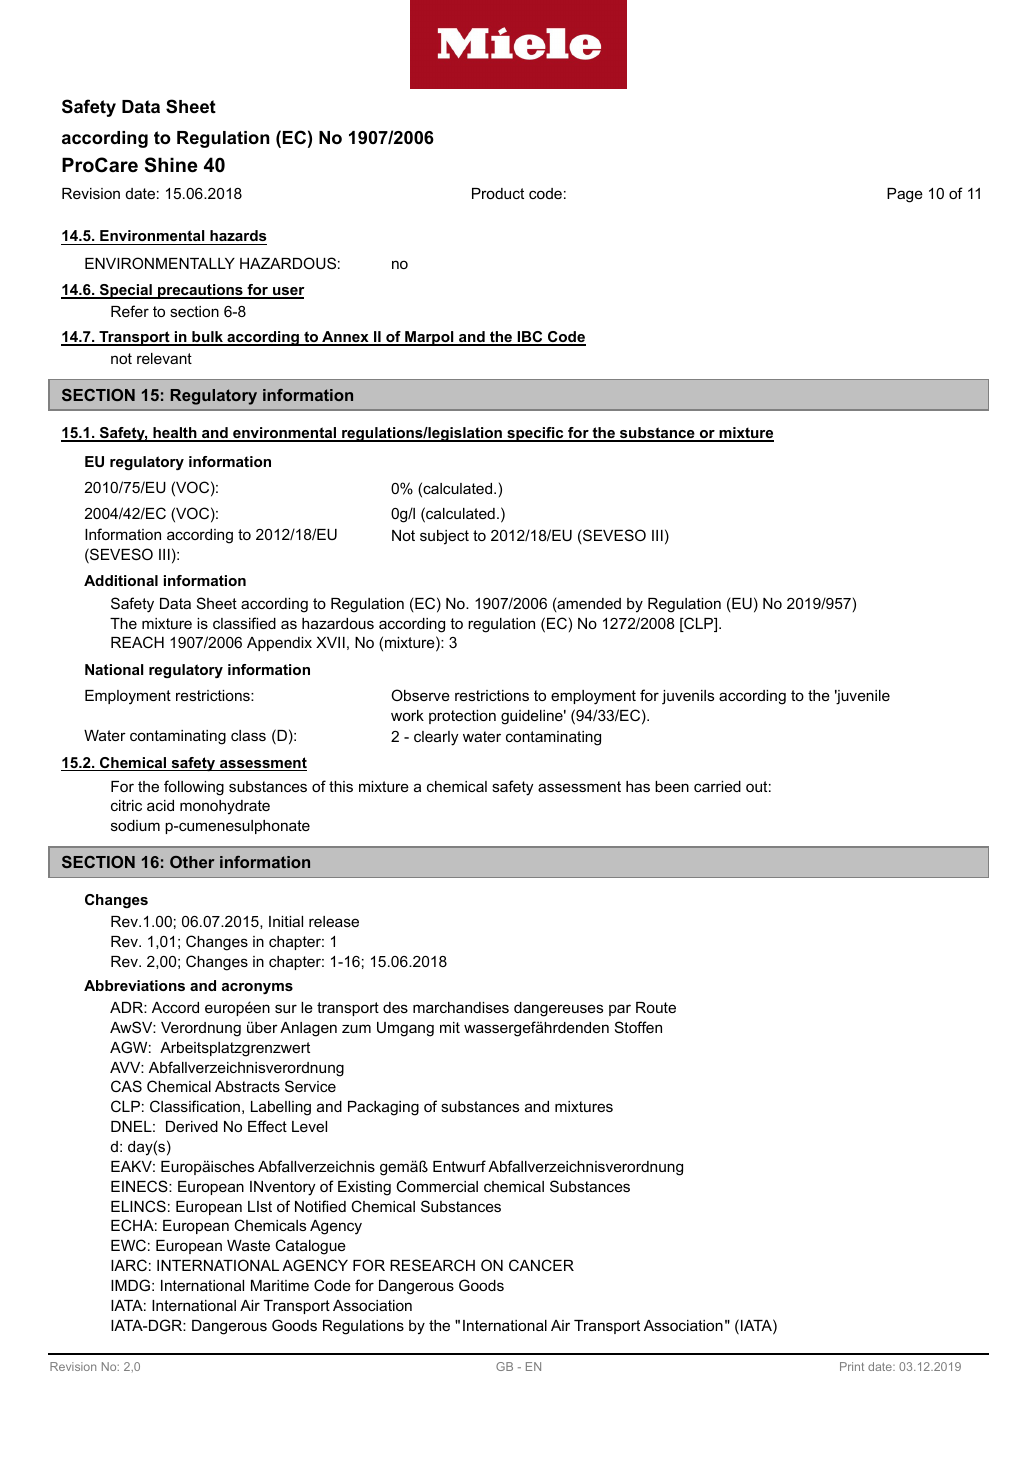 The width and height of the screenshot is (1034, 1466). I want to click on Page, so click(905, 195).
